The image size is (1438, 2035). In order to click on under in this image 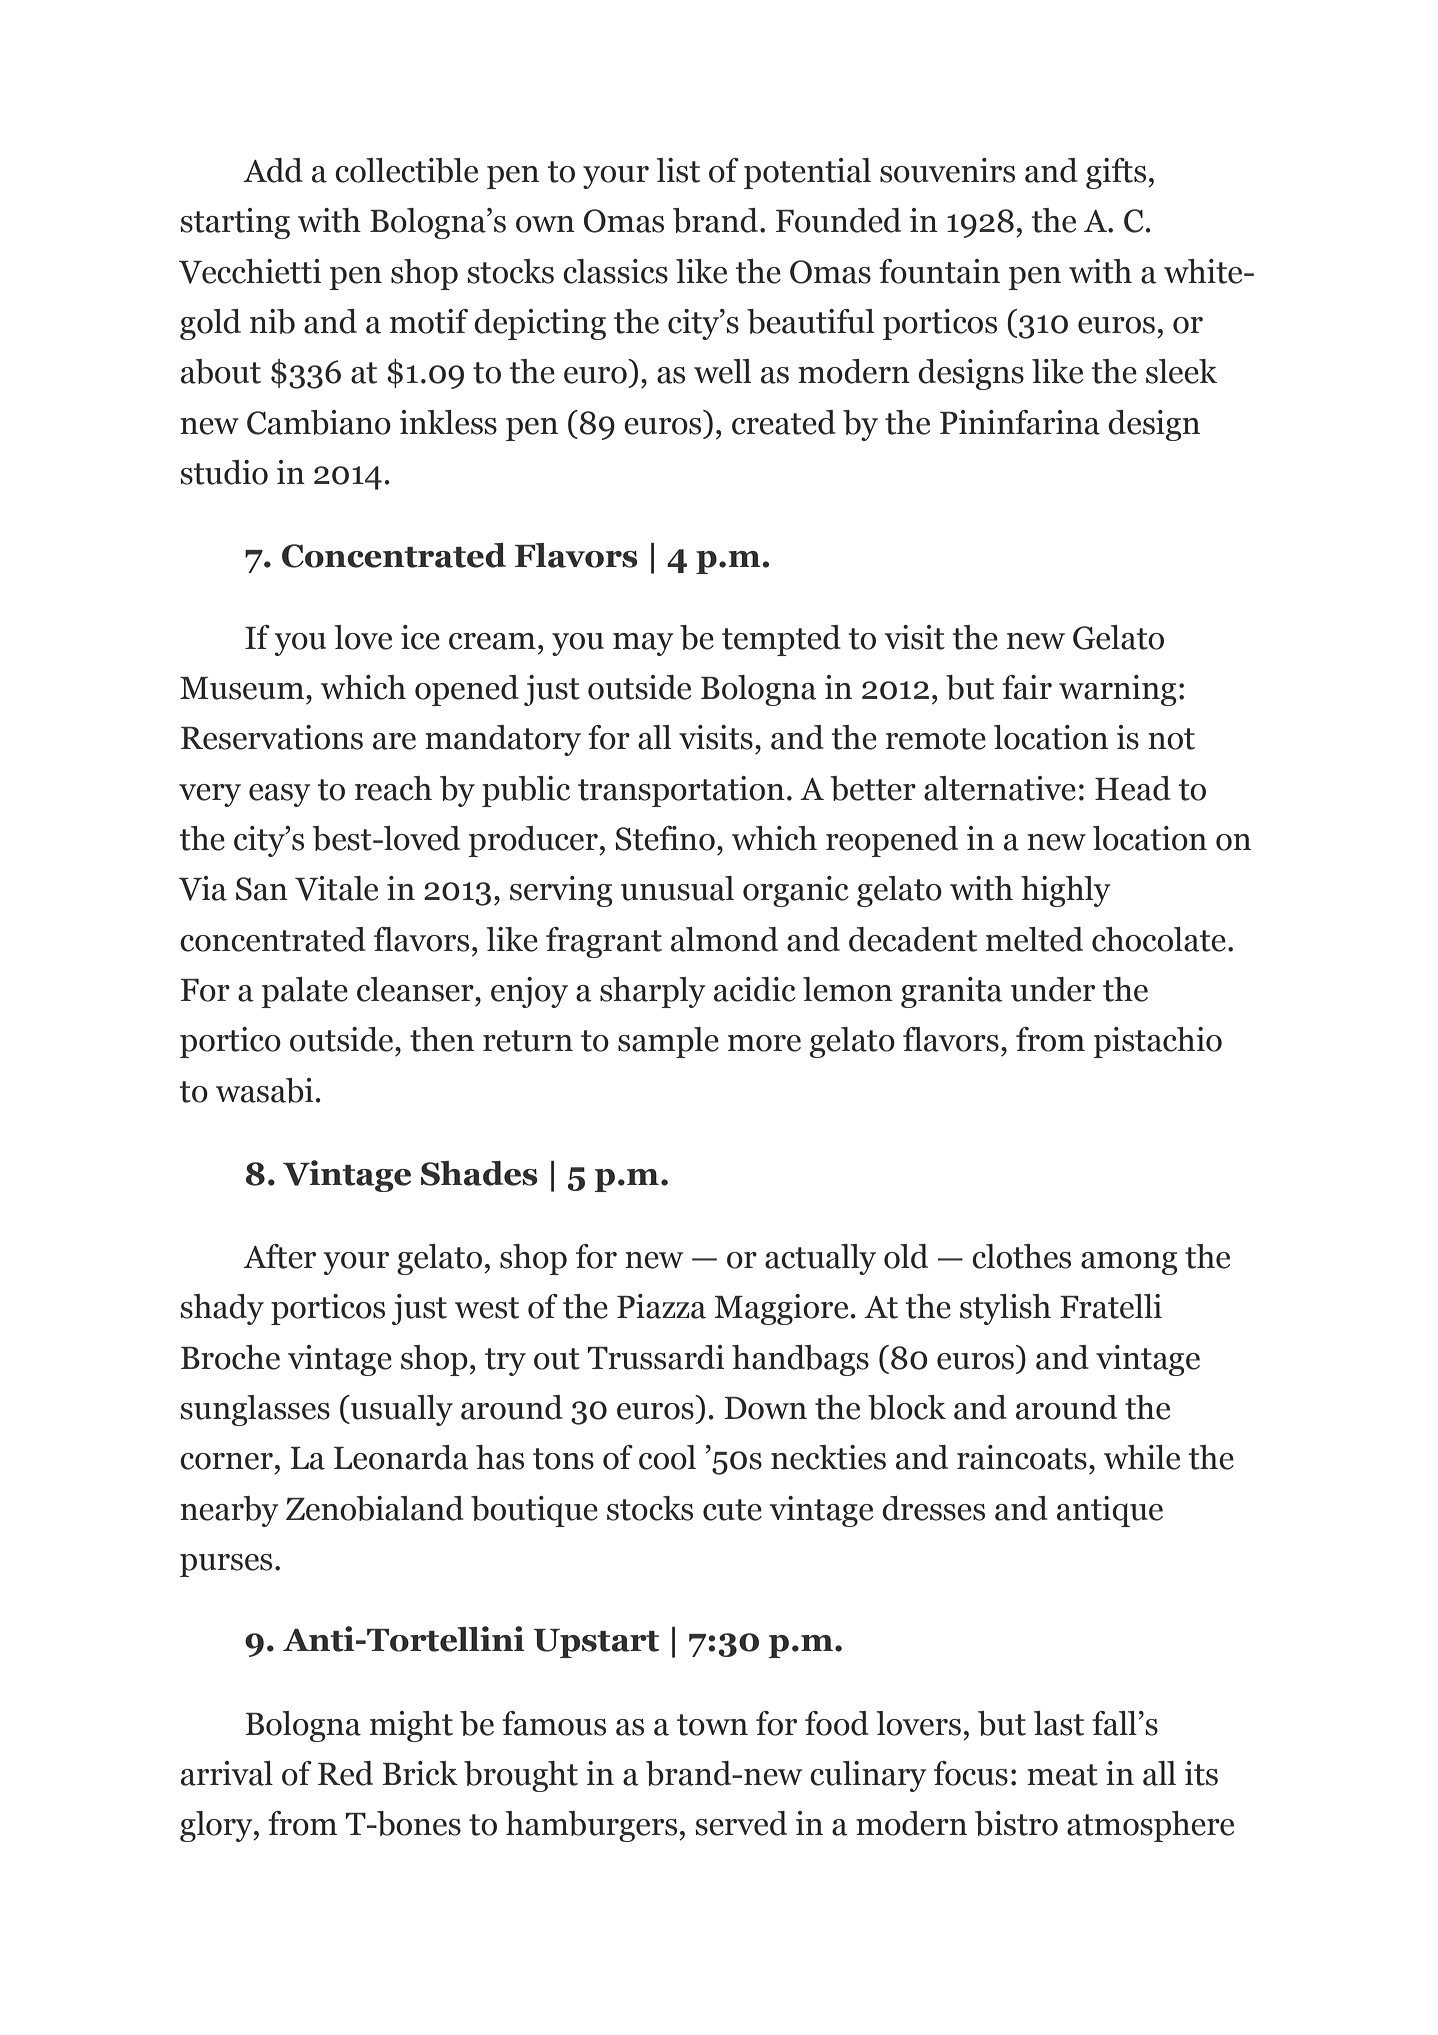, I will do `click(1053, 989)`.
